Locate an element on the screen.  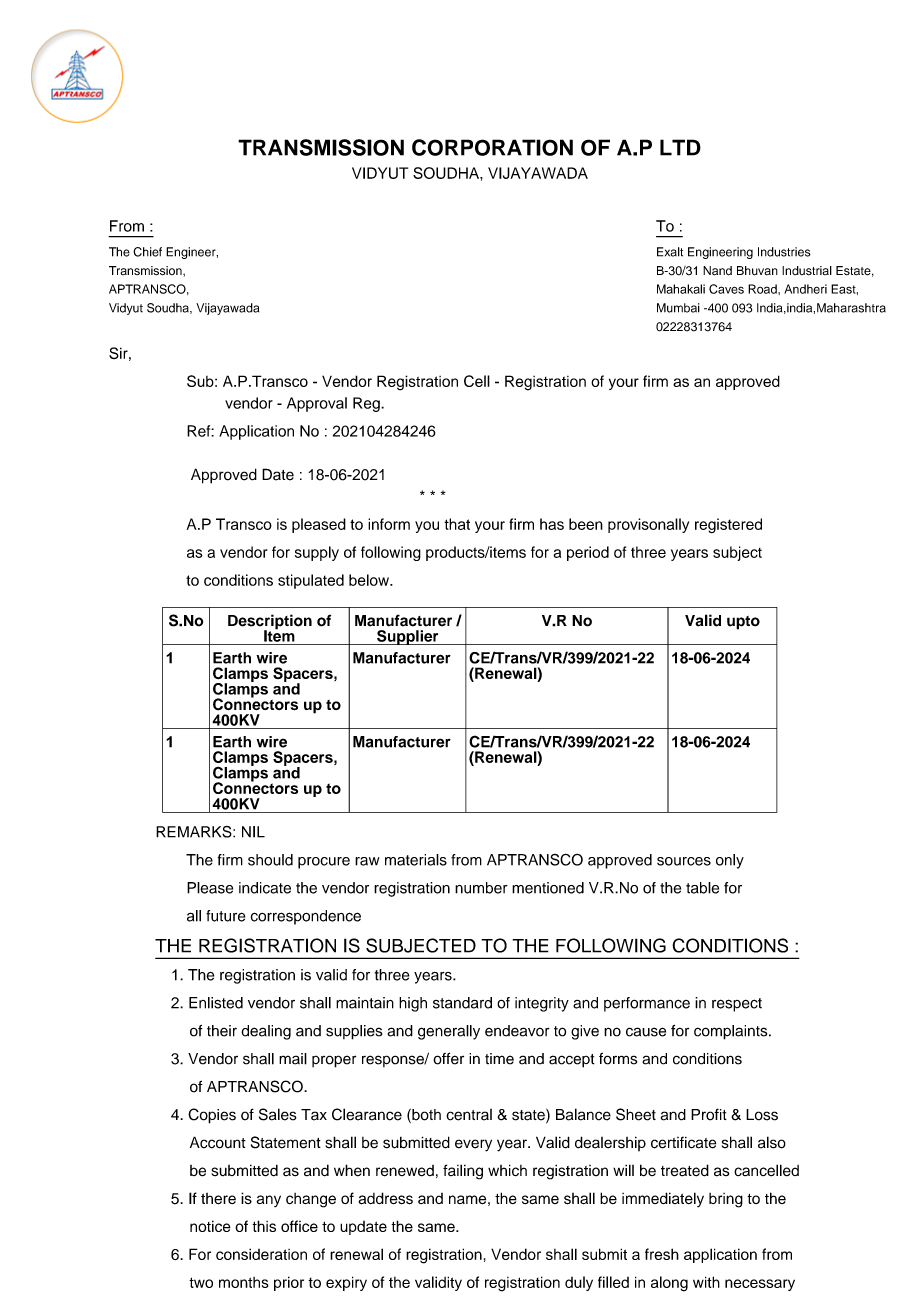
Description is located at coordinates (270, 623).
